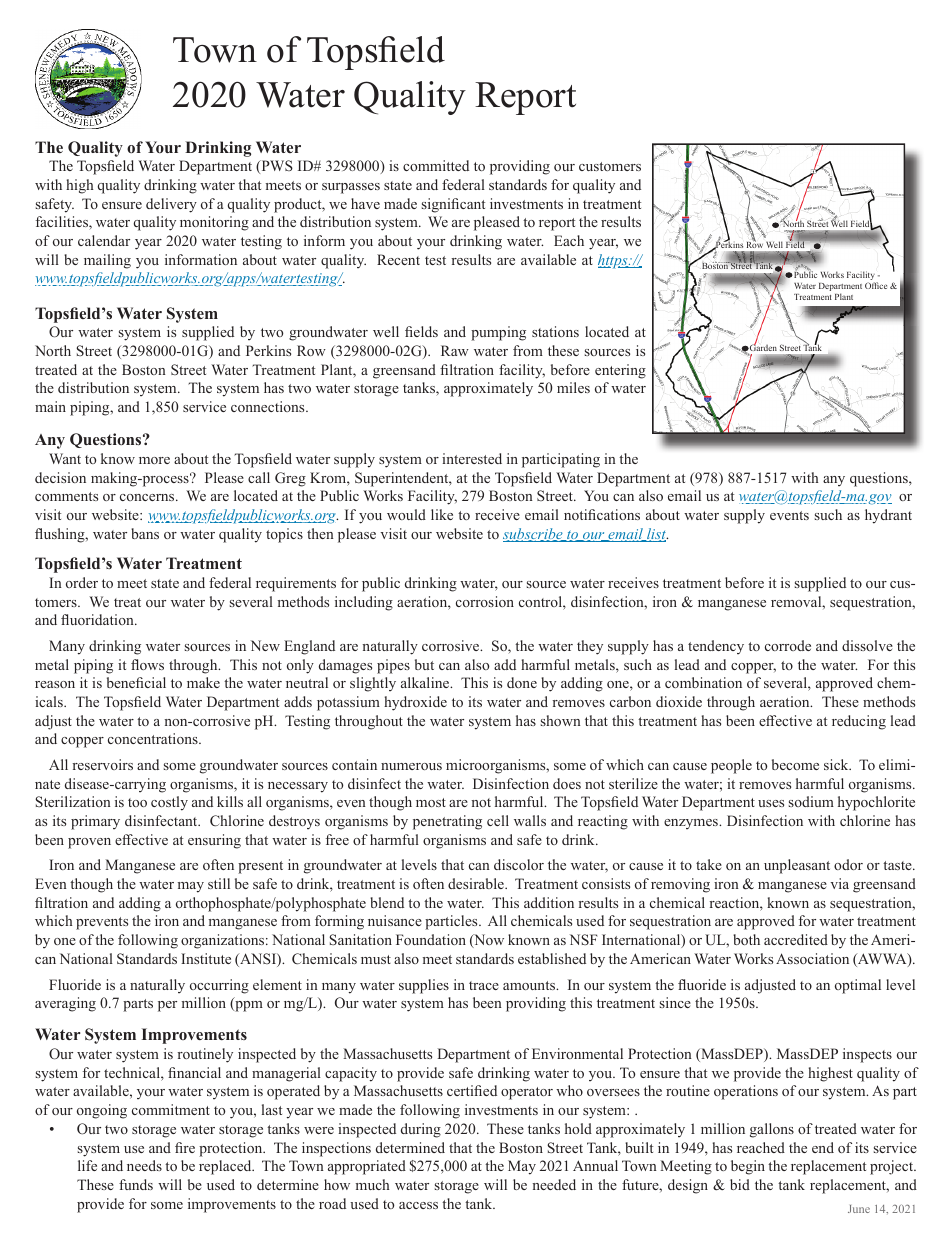 Image resolution: width=952 pixels, height=1233 pixels. What do you see at coordinates (431, 939) in the screenshot?
I see `Foundation` at bounding box center [431, 939].
